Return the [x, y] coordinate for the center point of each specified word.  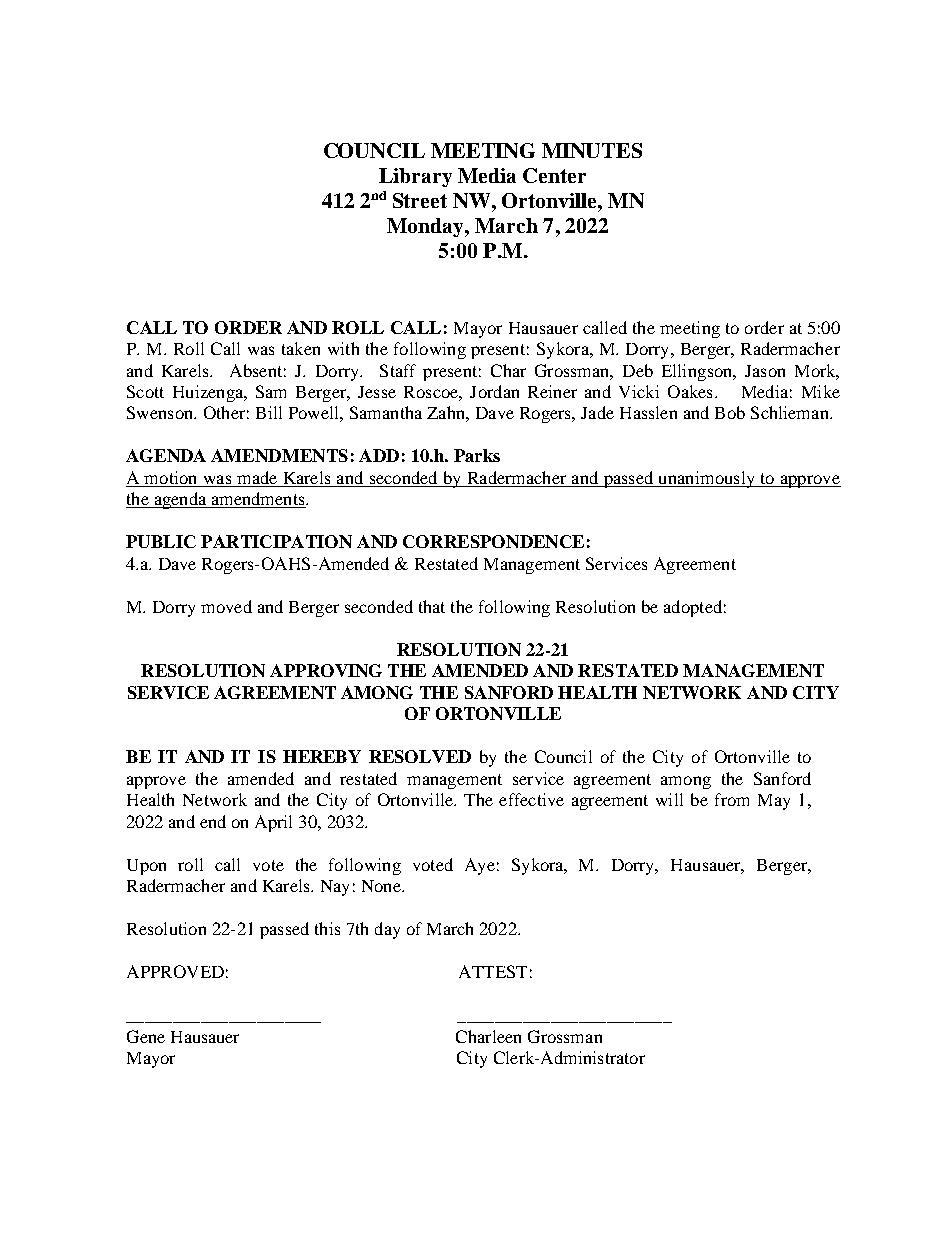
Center [554, 175]
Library [415, 177]
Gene [146, 1036]
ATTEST [493, 971]
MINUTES [592, 150]
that [432, 606]
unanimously [706, 479]
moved [226, 606]
